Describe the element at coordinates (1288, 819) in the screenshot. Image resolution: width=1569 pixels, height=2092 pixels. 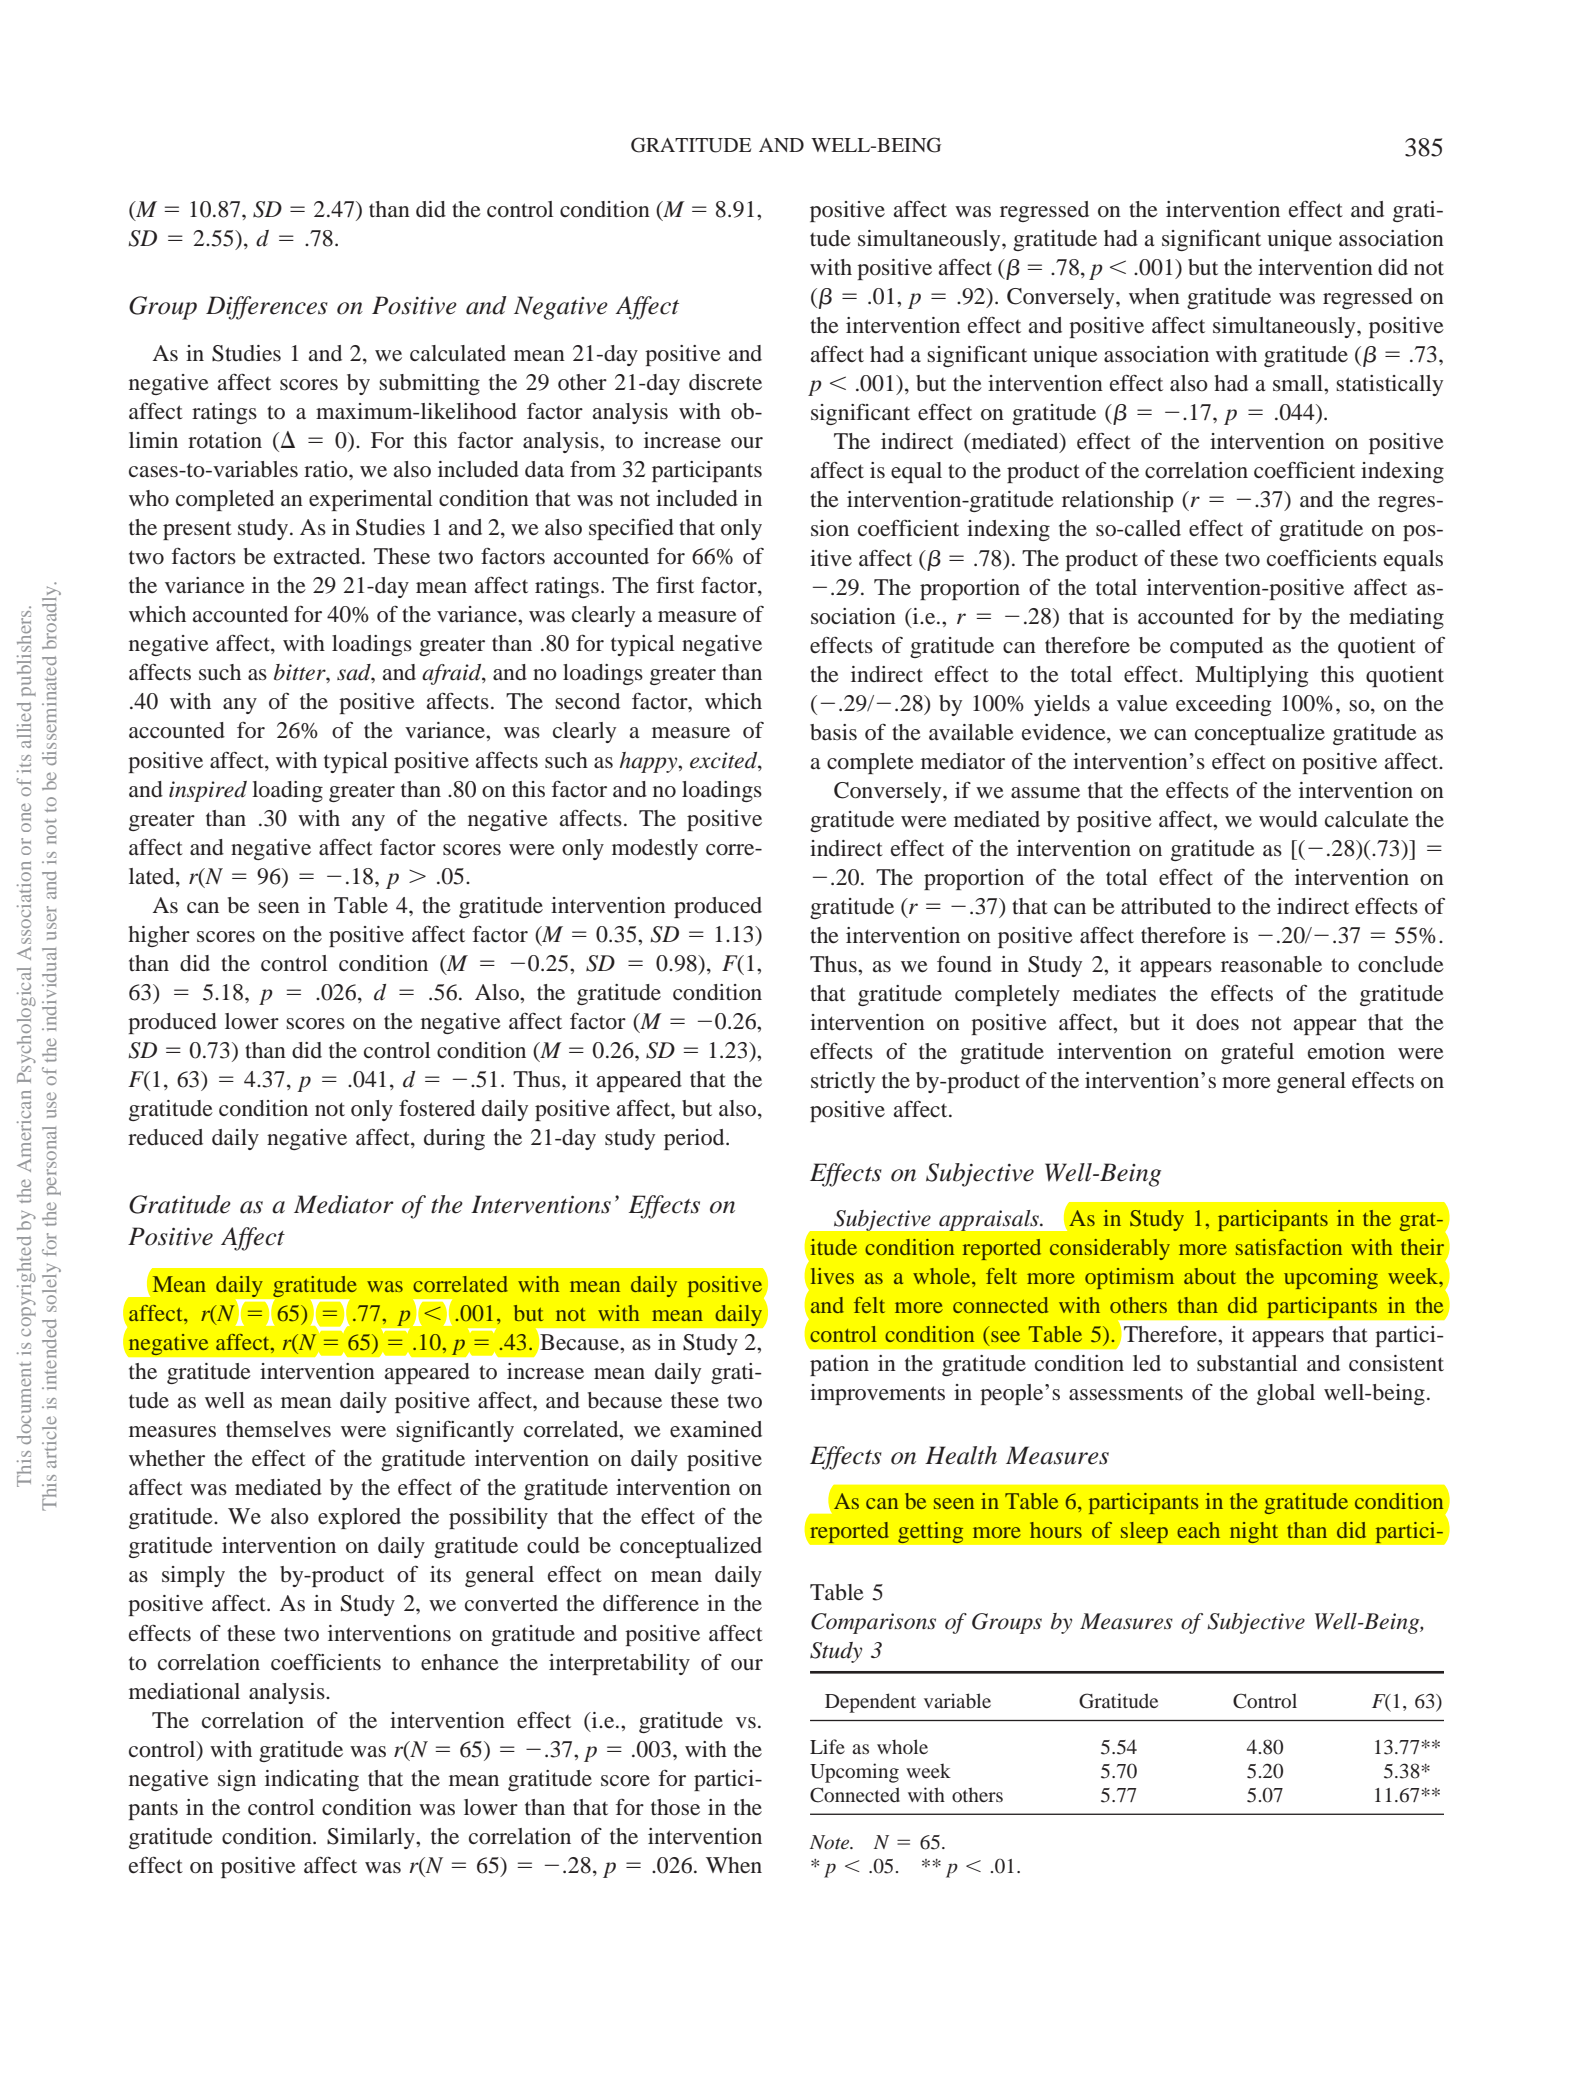
I see `would` at that location.
